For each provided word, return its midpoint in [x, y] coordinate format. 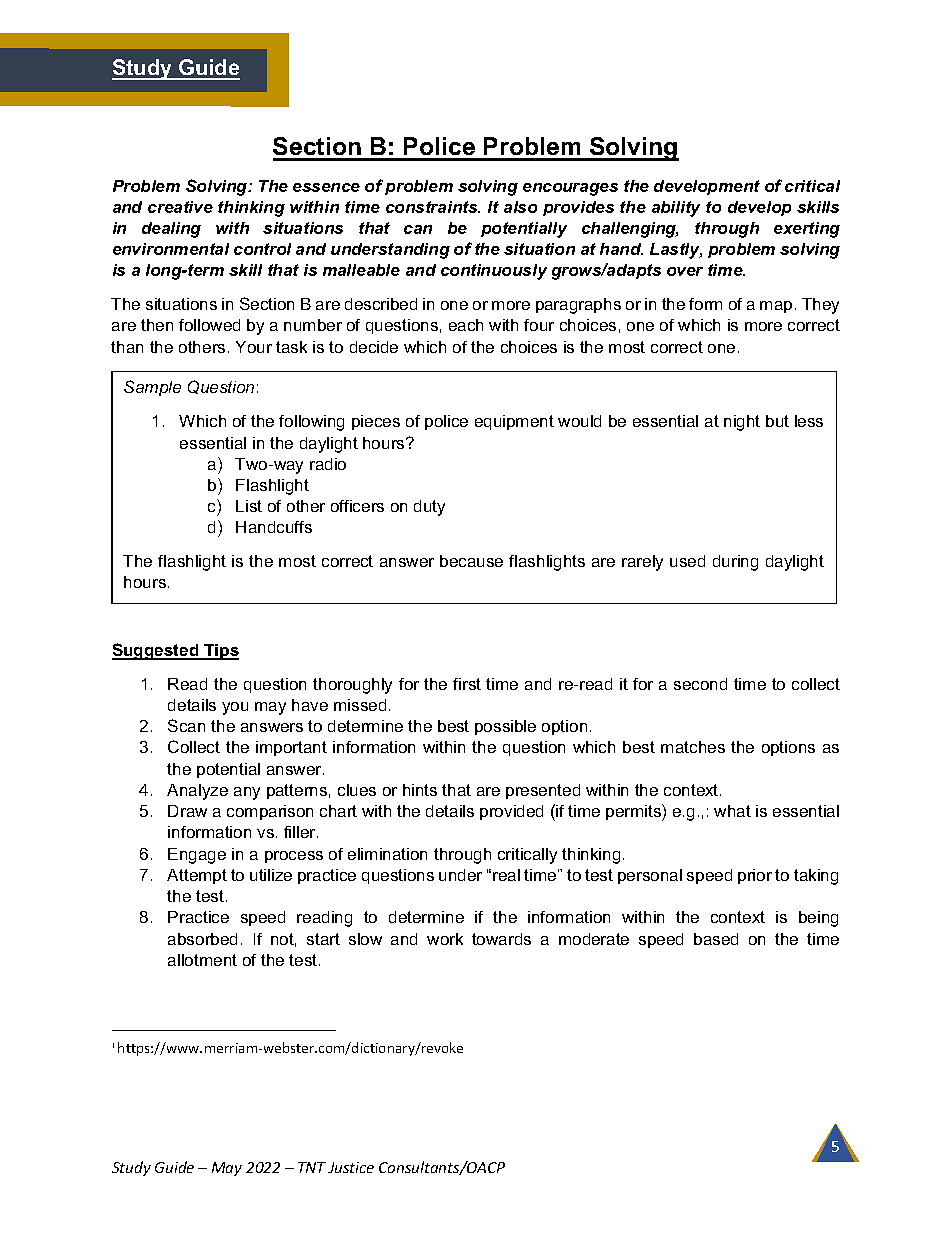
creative [180, 207]
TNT [312, 1167]
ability [676, 209]
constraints [433, 207]
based [716, 939]
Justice [351, 1167]
